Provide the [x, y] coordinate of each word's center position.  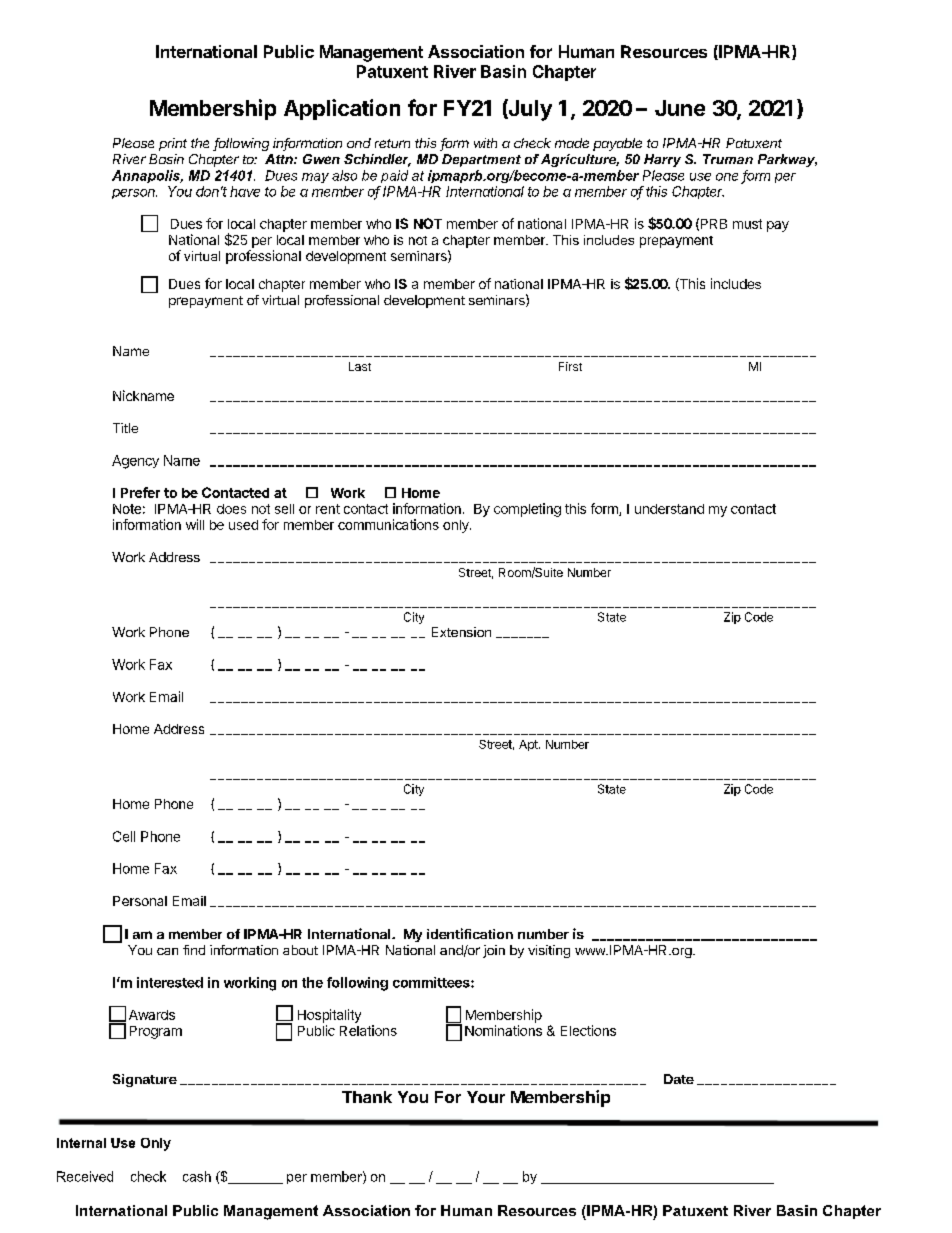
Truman [728, 159]
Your [486, 1097]
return [392, 143]
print [173, 144]
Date [679, 1079]
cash [197, 1176]
